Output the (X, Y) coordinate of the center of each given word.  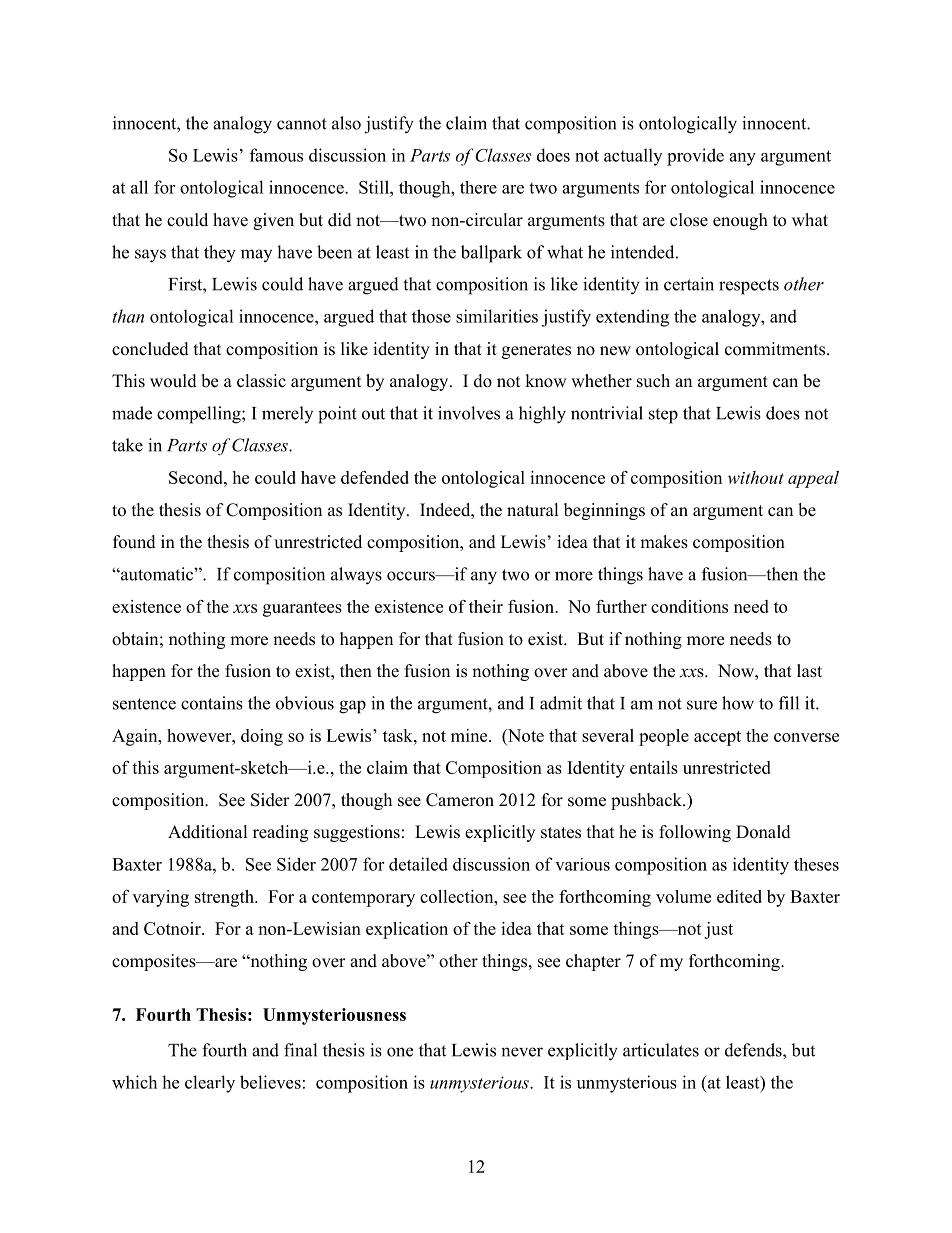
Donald (763, 832)
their (486, 606)
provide (695, 157)
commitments (776, 349)
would (173, 381)
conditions (689, 606)
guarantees (302, 609)
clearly (210, 1084)
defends (754, 1050)
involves (469, 413)
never (522, 1052)
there (478, 187)
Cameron (460, 800)
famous (276, 155)
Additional (208, 832)
